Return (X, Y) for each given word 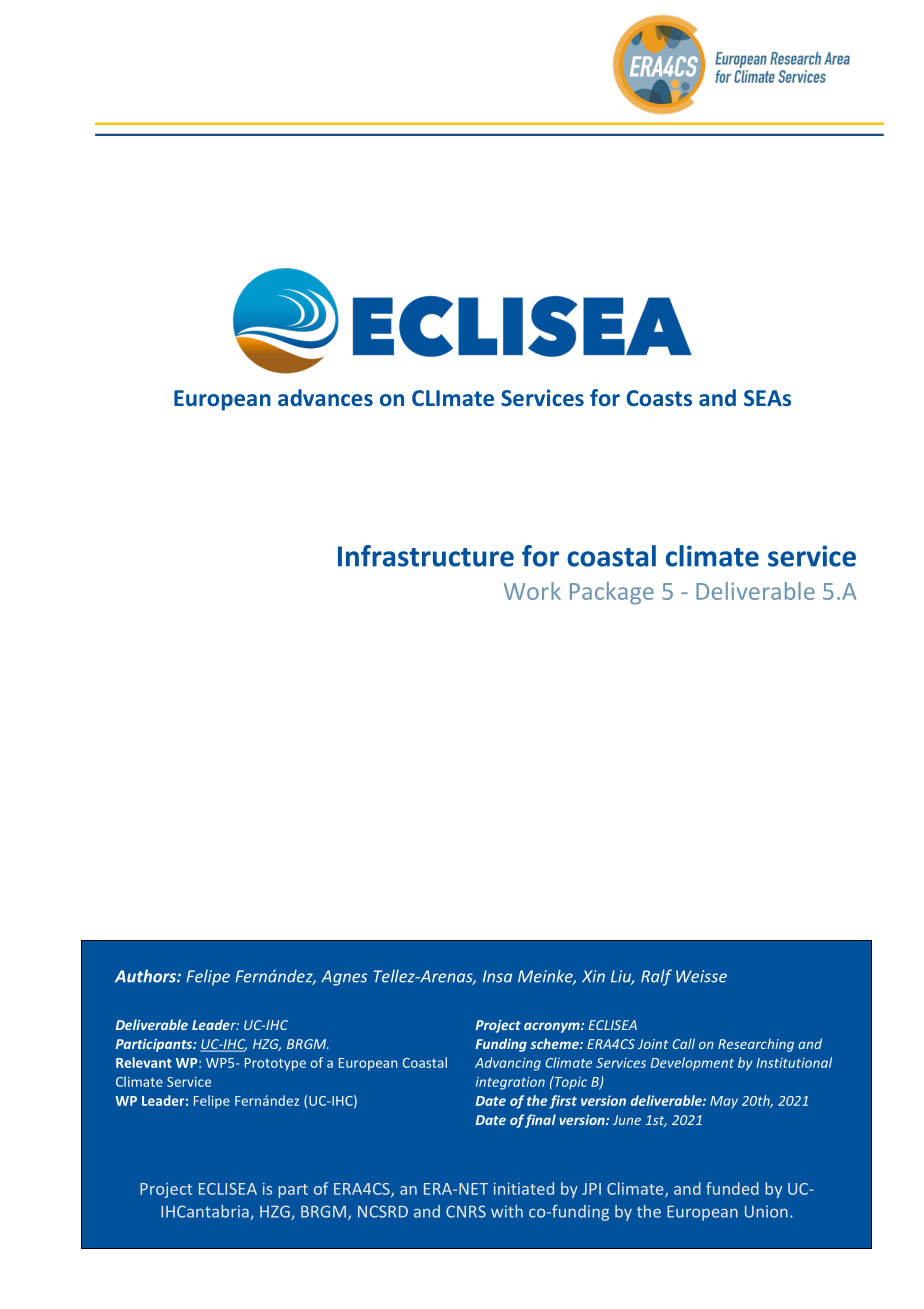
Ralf (656, 977)
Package (612, 593)
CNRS (466, 1211)
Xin (593, 976)
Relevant (144, 1062)
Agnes (344, 978)
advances (325, 397)
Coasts (659, 398)
